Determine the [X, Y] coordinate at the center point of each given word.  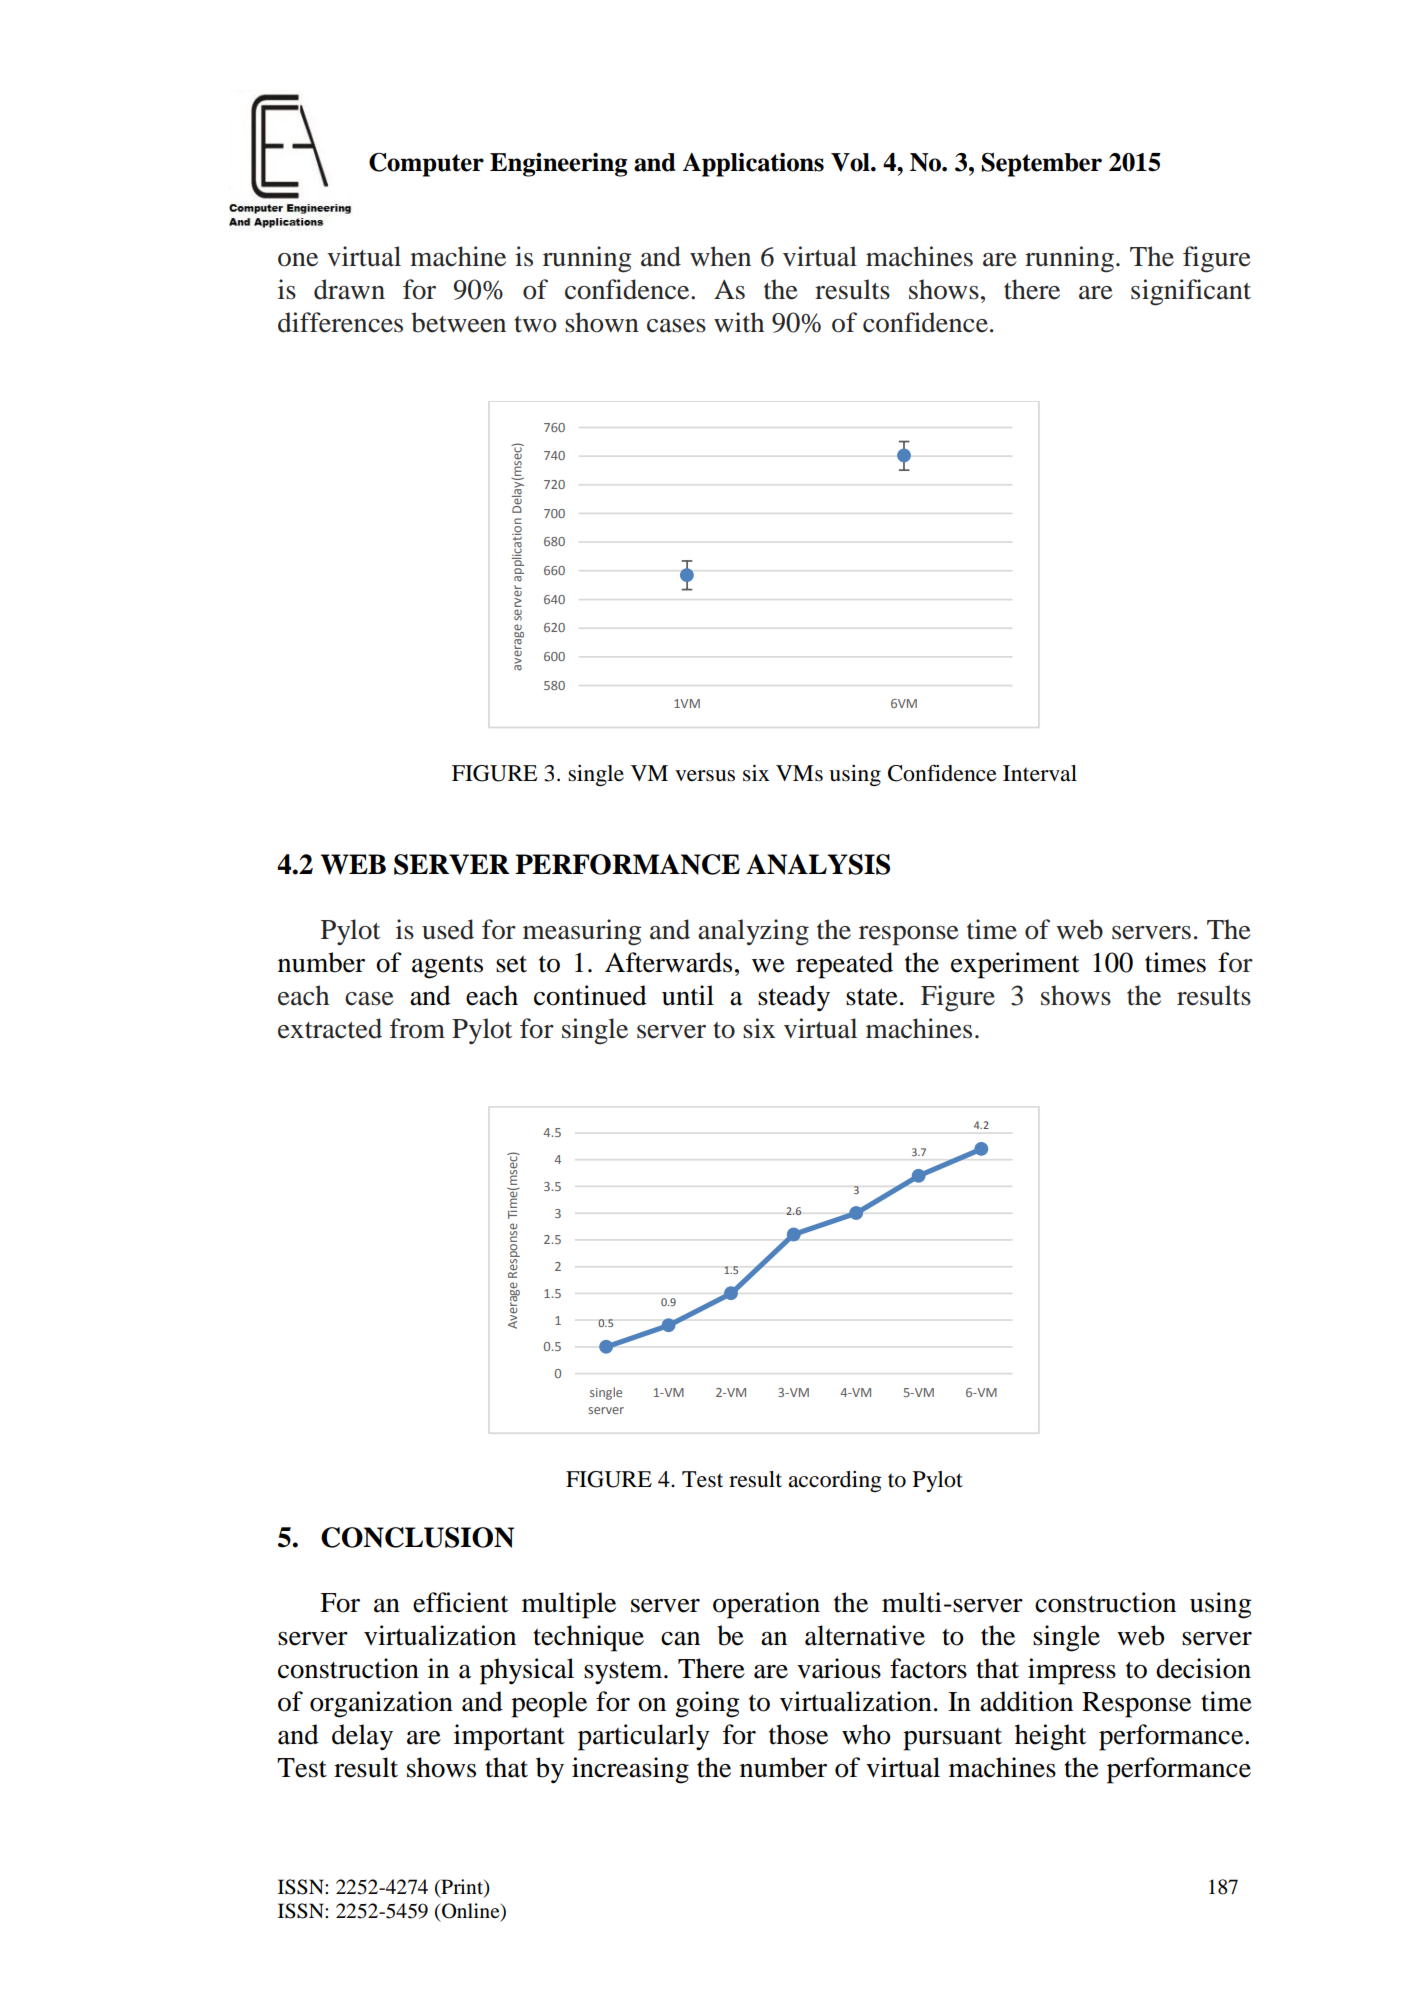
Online [472, 1912]
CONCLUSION [417, 1537]
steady [794, 998]
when [720, 256]
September [1041, 164]
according [835, 1481]
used [448, 929]
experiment [1015, 965]
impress [1072, 1671]
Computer [426, 165]
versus [705, 776]
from [417, 1028]
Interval [1040, 773]
